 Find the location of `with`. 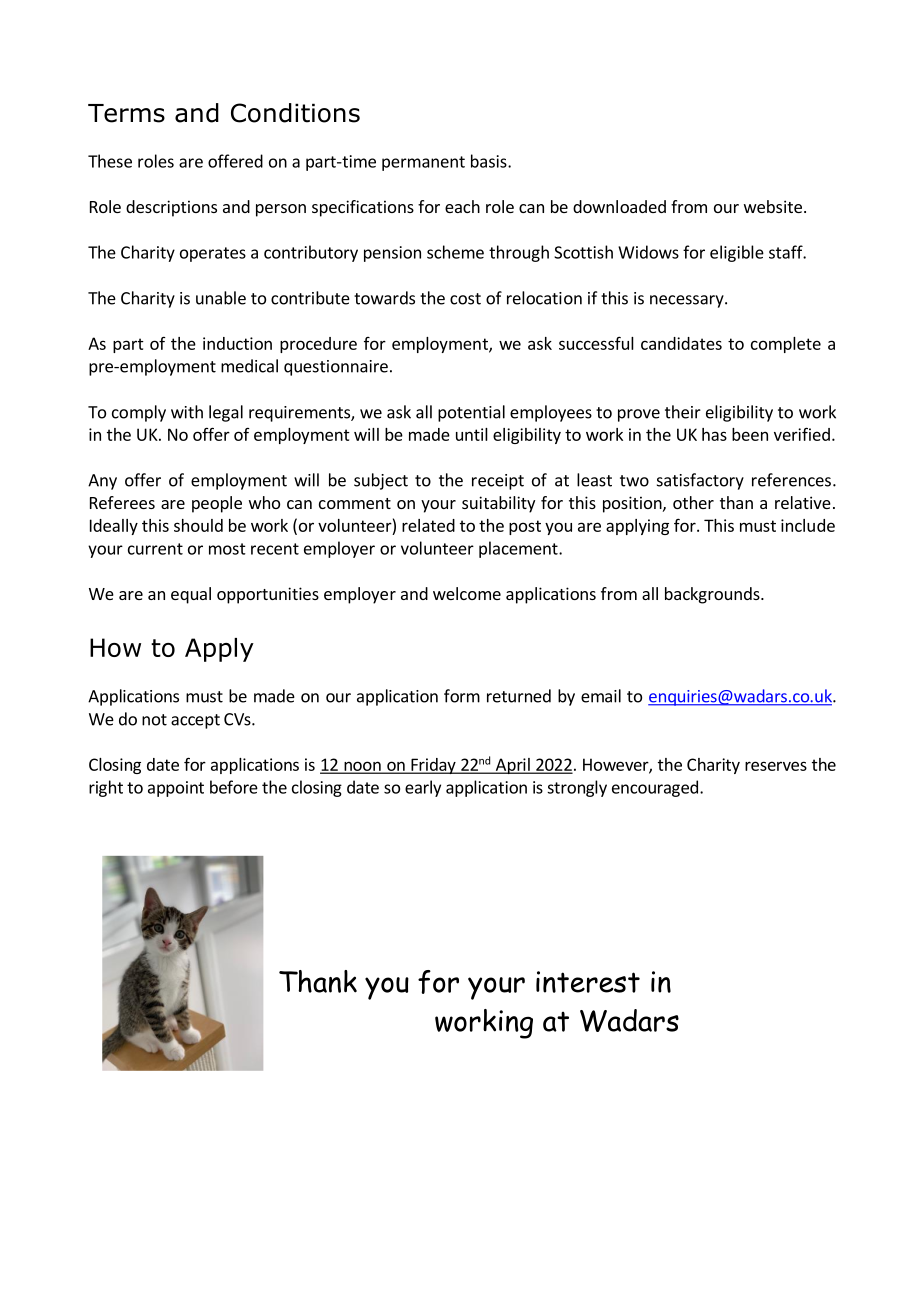

with is located at coordinates (187, 412).
